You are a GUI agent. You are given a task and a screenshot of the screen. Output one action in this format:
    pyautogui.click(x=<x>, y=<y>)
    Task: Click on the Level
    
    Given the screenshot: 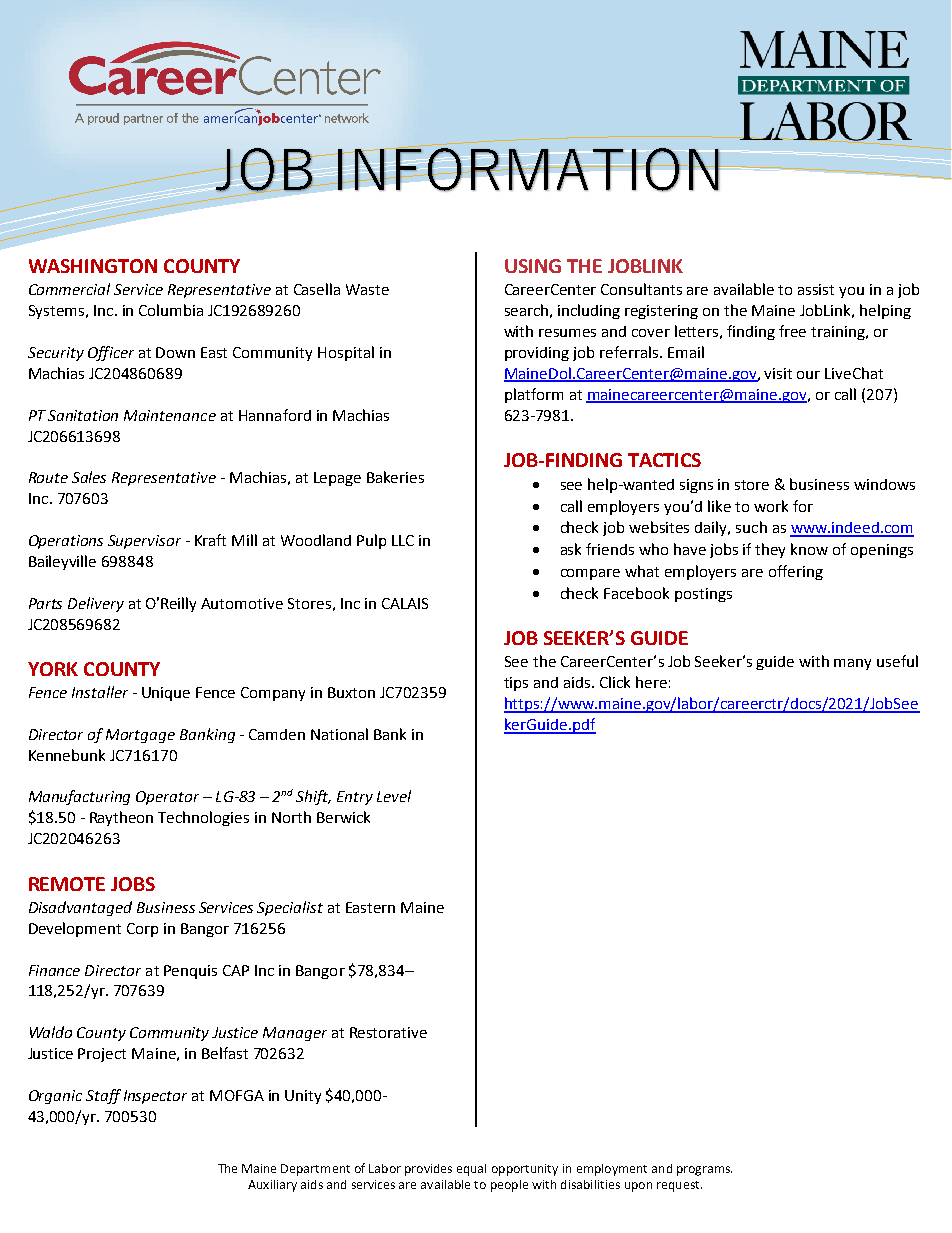 What is the action you would take?
    pyautogui.click(x=394, y=796)
